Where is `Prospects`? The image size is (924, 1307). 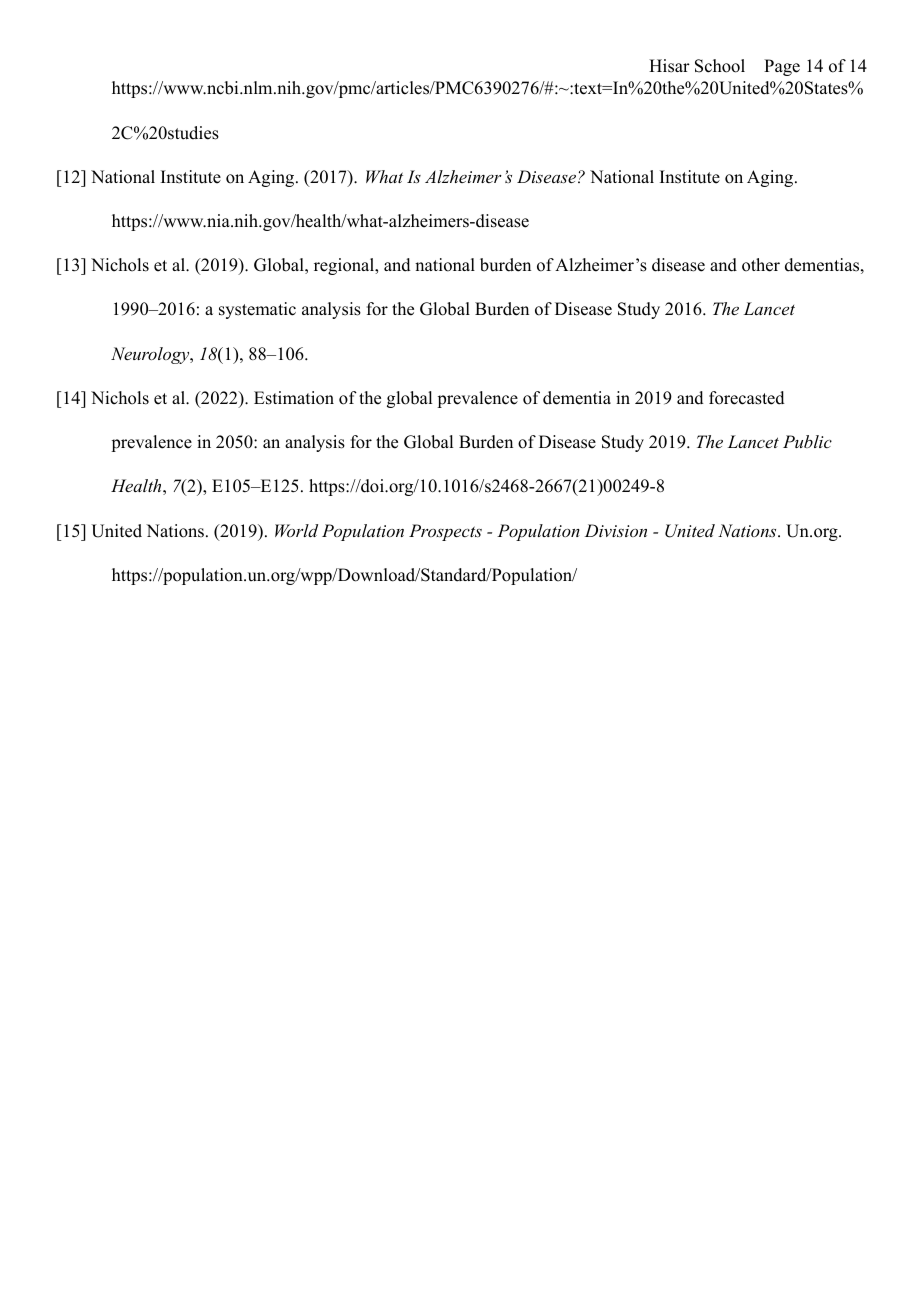 Prospects is located at coordinates (445, 532).
